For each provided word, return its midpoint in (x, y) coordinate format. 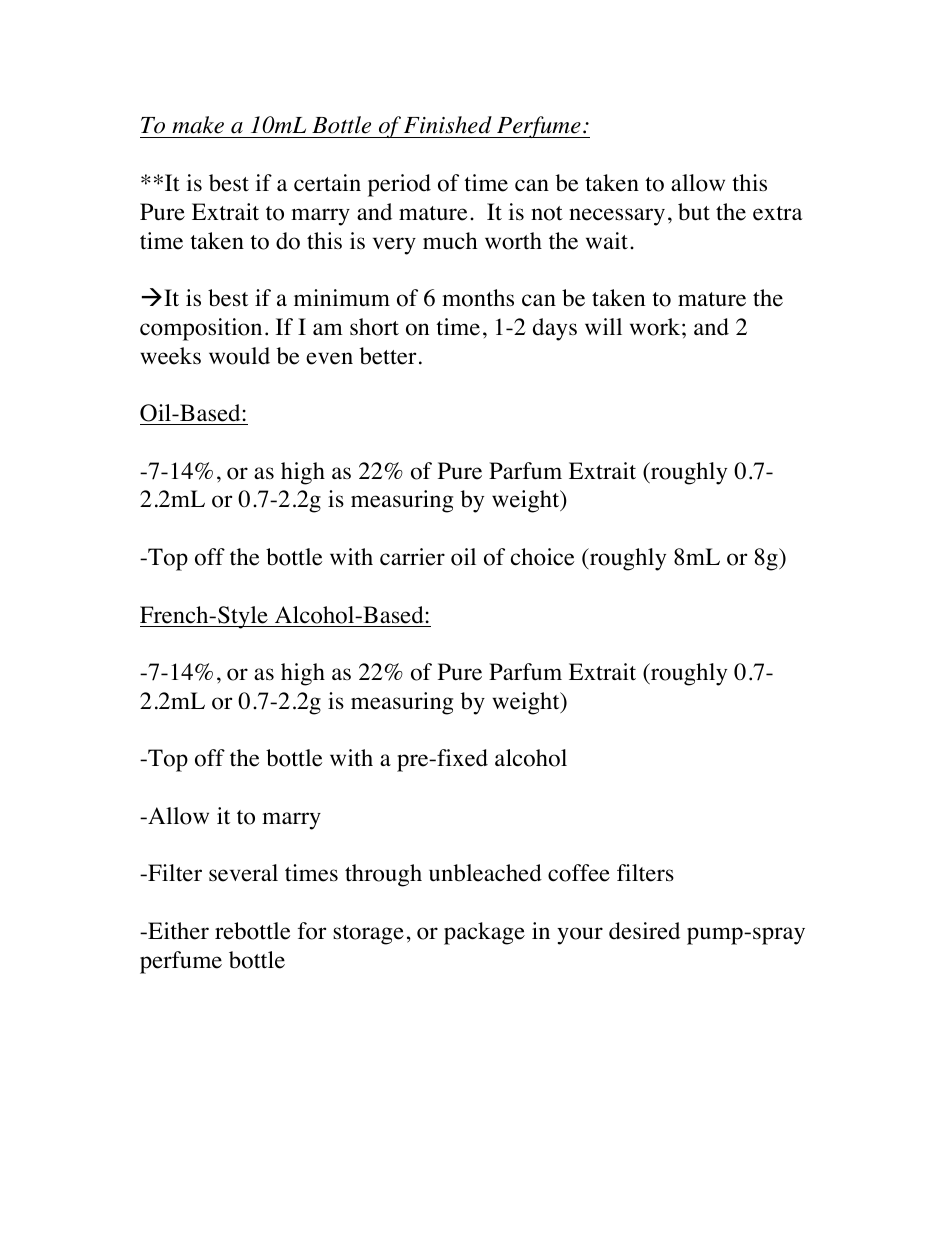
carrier (412, 557)
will (603, 326)
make (198, 125)
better (388, 356)
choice (542, 557)
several (243, 873)
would (239, 356)
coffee (579, 873)
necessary (617, 217)
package (484, 933)
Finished (448, 125)
